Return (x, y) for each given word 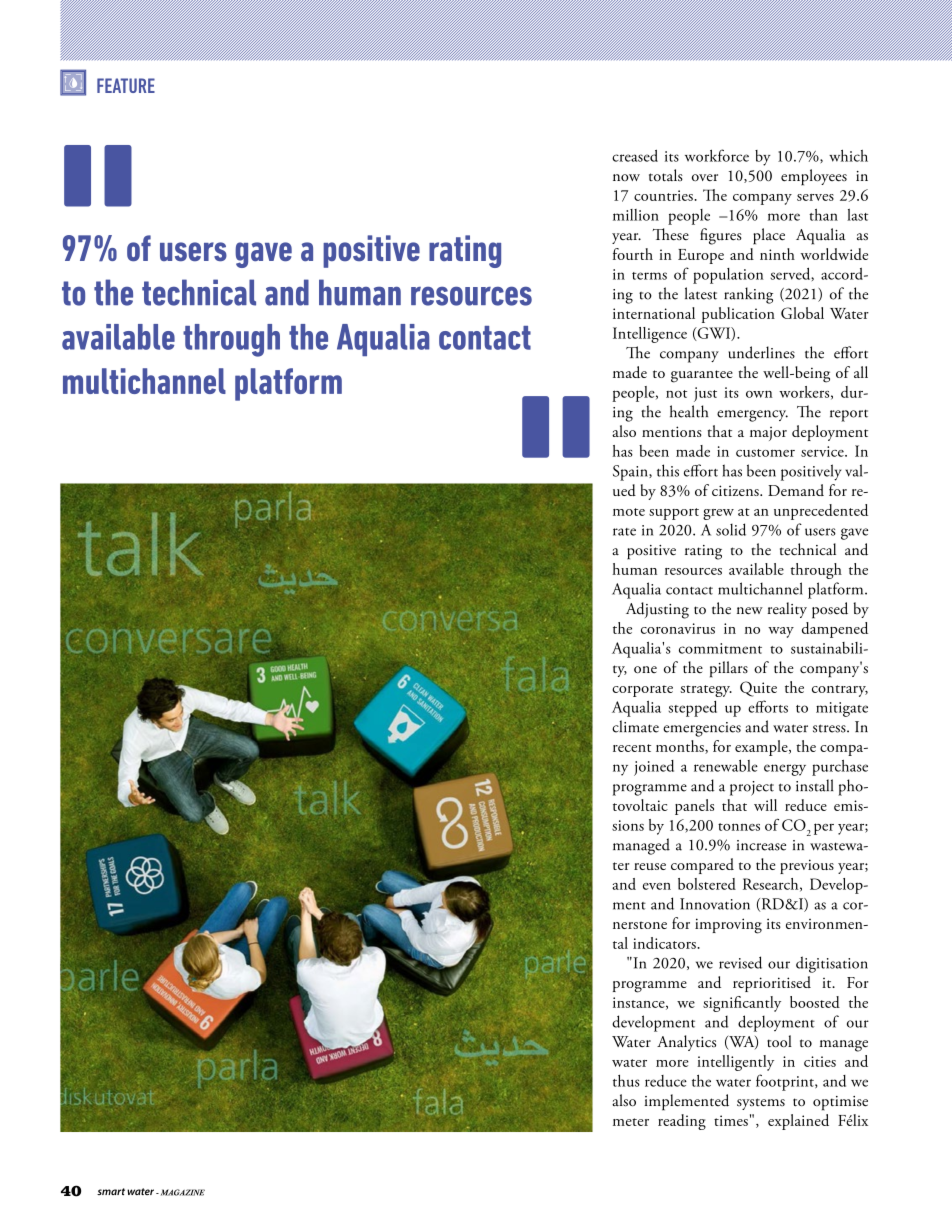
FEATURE (126, 85)
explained (798, 1122)
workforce (717, 155)
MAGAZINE (181, 1192)
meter (631, 1122)
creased (635, 156)
